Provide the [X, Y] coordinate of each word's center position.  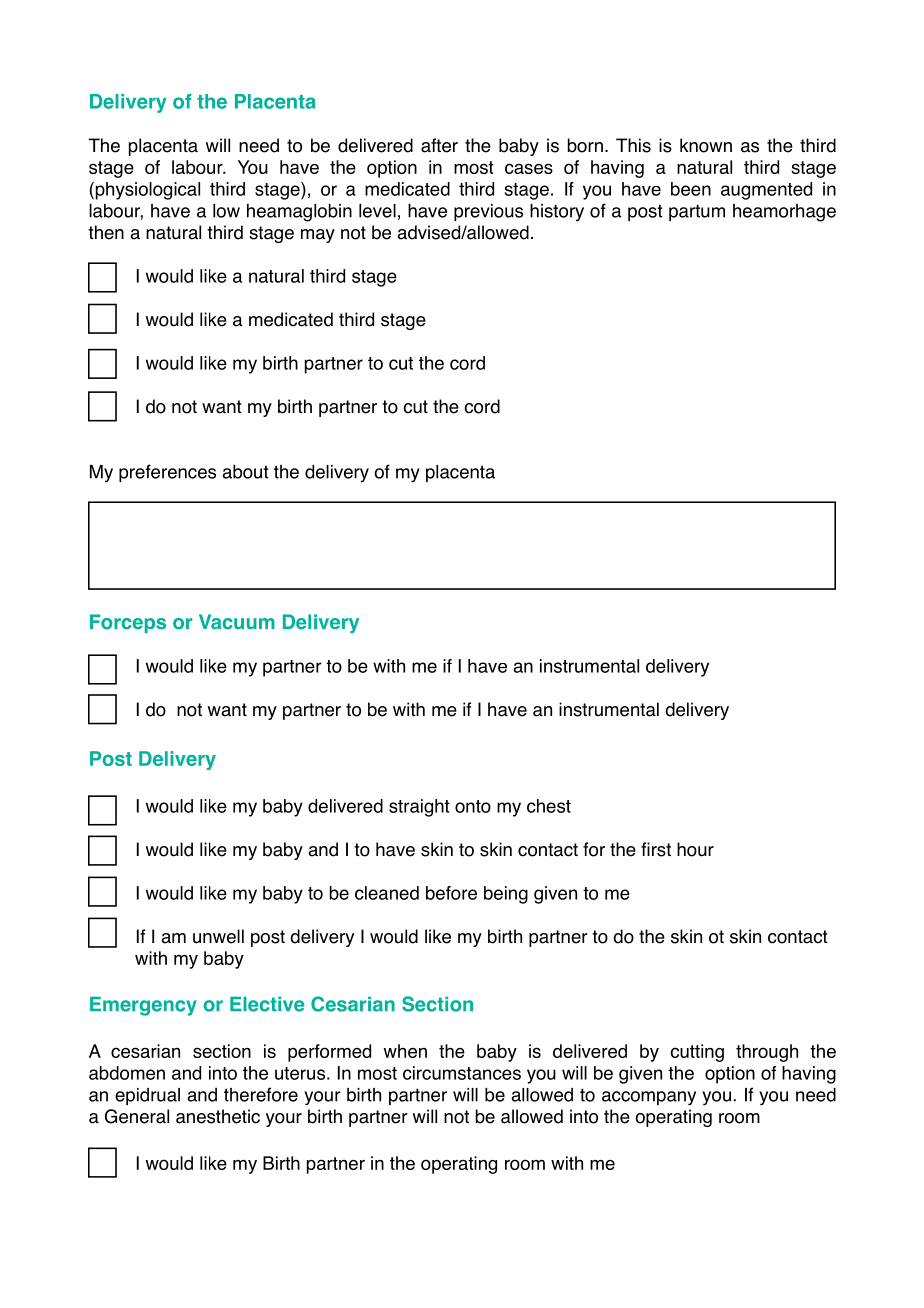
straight [419, 808]
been [691, 189]
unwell [218, 936]
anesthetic [218, 1116]
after [439, 145]
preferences [167, 473]
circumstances [462, 1073]
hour [695, 849]
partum [697, 212]
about [245, 472]
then [106, 232]
